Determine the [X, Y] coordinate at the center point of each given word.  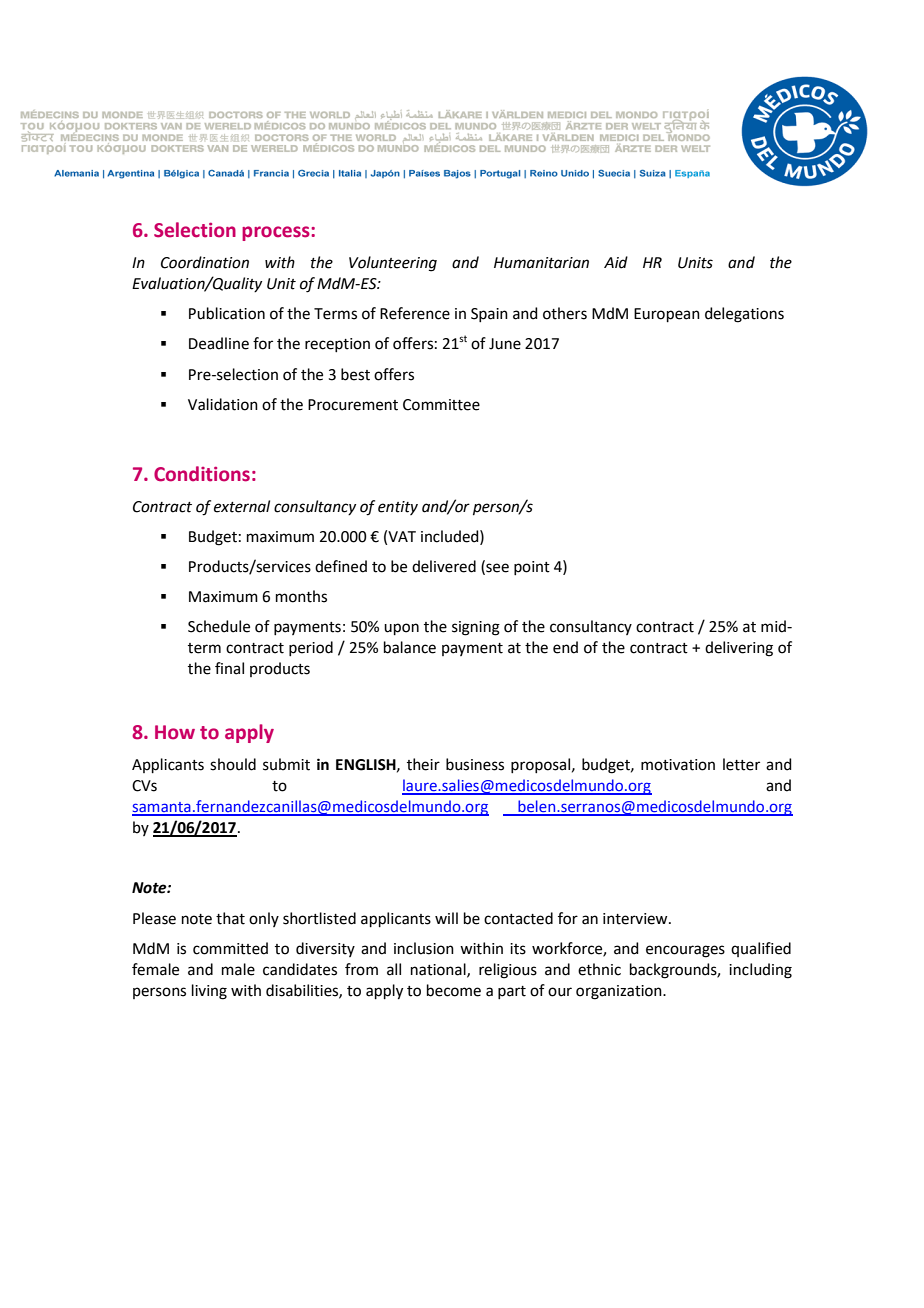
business [475, 764]
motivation [678, 765]
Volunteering [393, 264]
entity [398, 508]
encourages [685, 951]
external [242, 506]
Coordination [205, 262]
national [439, 970]
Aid [616, 262]
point [532, 568]
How [175, 732]
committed [230, 948]
